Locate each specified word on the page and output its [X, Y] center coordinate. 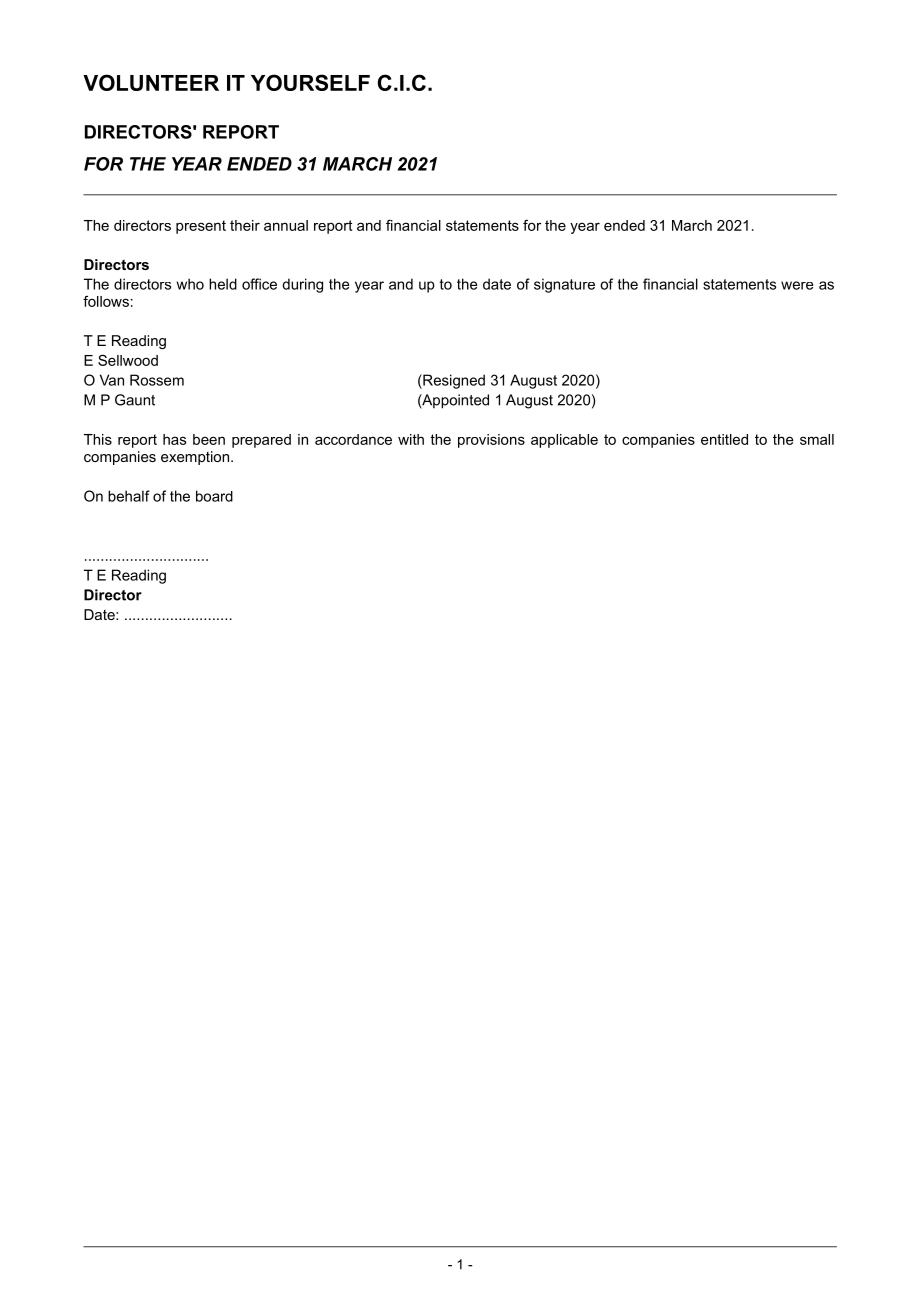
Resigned [453, 381]
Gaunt [135, 400]
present [201, 227]
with [411, 439]
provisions [491, 441]
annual [286, 225]
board [214, 496]
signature [564, 285]
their [245, 225]
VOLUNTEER [151, 82]
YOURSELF [310, 82]
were [797, 285]
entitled [724, 439]
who [190, 284]
